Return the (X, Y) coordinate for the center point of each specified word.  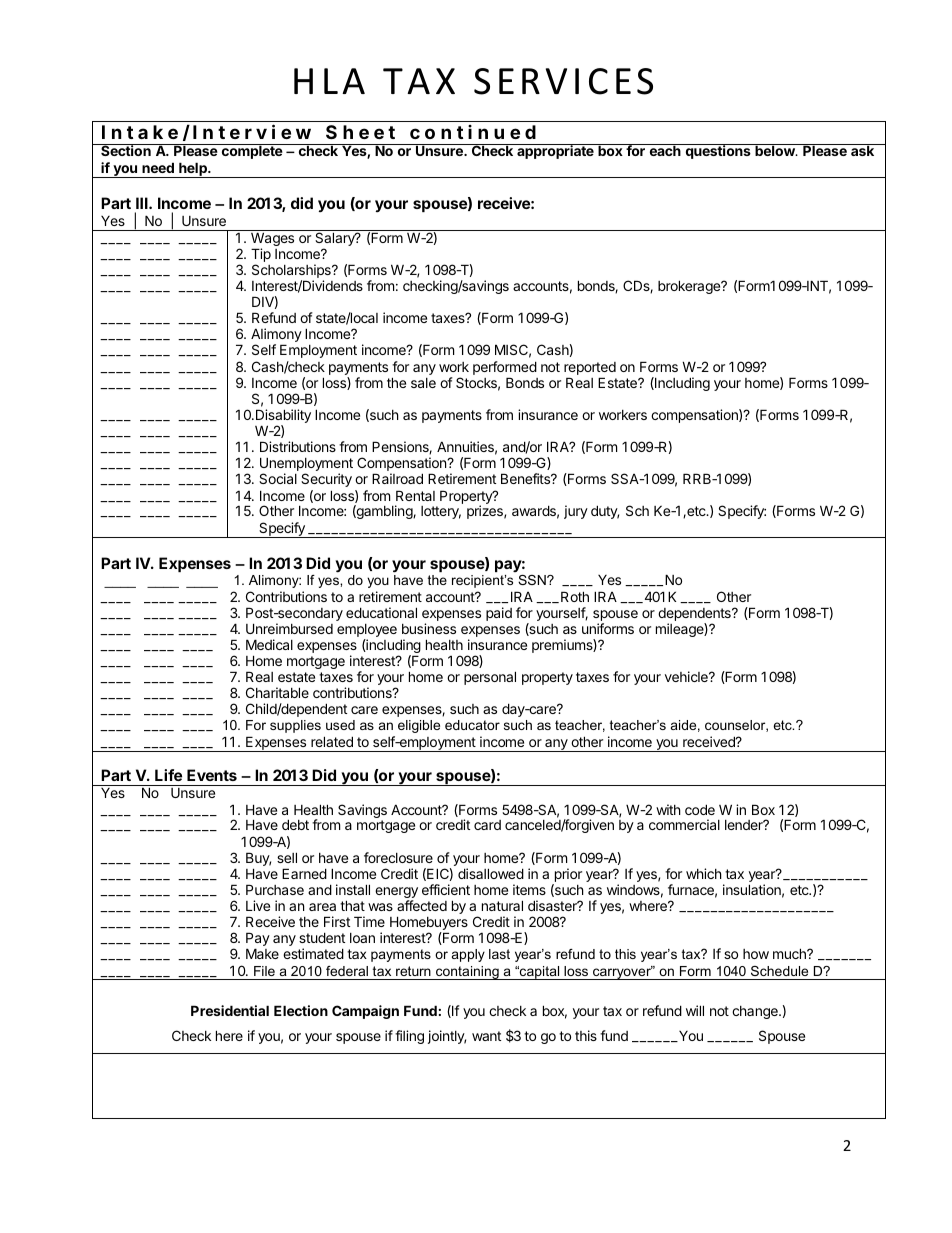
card (487, 825)
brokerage (690, 287)
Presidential (230, 1010)
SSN (533, 580)
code (700, 809)
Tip (261, 255)
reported (590, 370)
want (486, 1036)
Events (212, 775)
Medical (269, 644)
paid (499, 614)
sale (423, 383)
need (158, 167)
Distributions (298, 446)
